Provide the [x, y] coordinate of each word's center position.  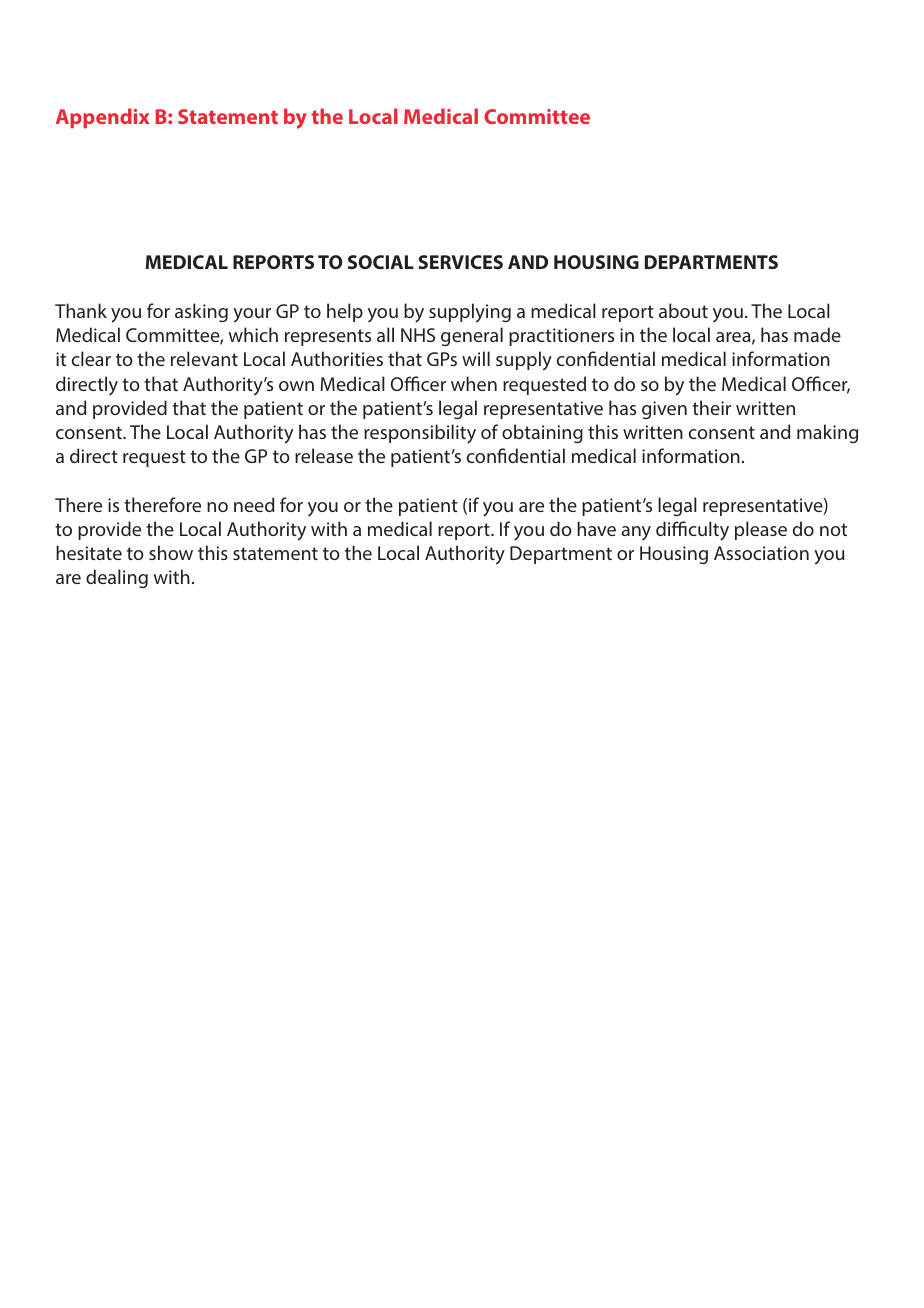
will [476, 358]
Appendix [103, 118]
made [817, 334]
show [171, 552]
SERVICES [460, 262]
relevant [204, 358]
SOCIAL [381, 262]
